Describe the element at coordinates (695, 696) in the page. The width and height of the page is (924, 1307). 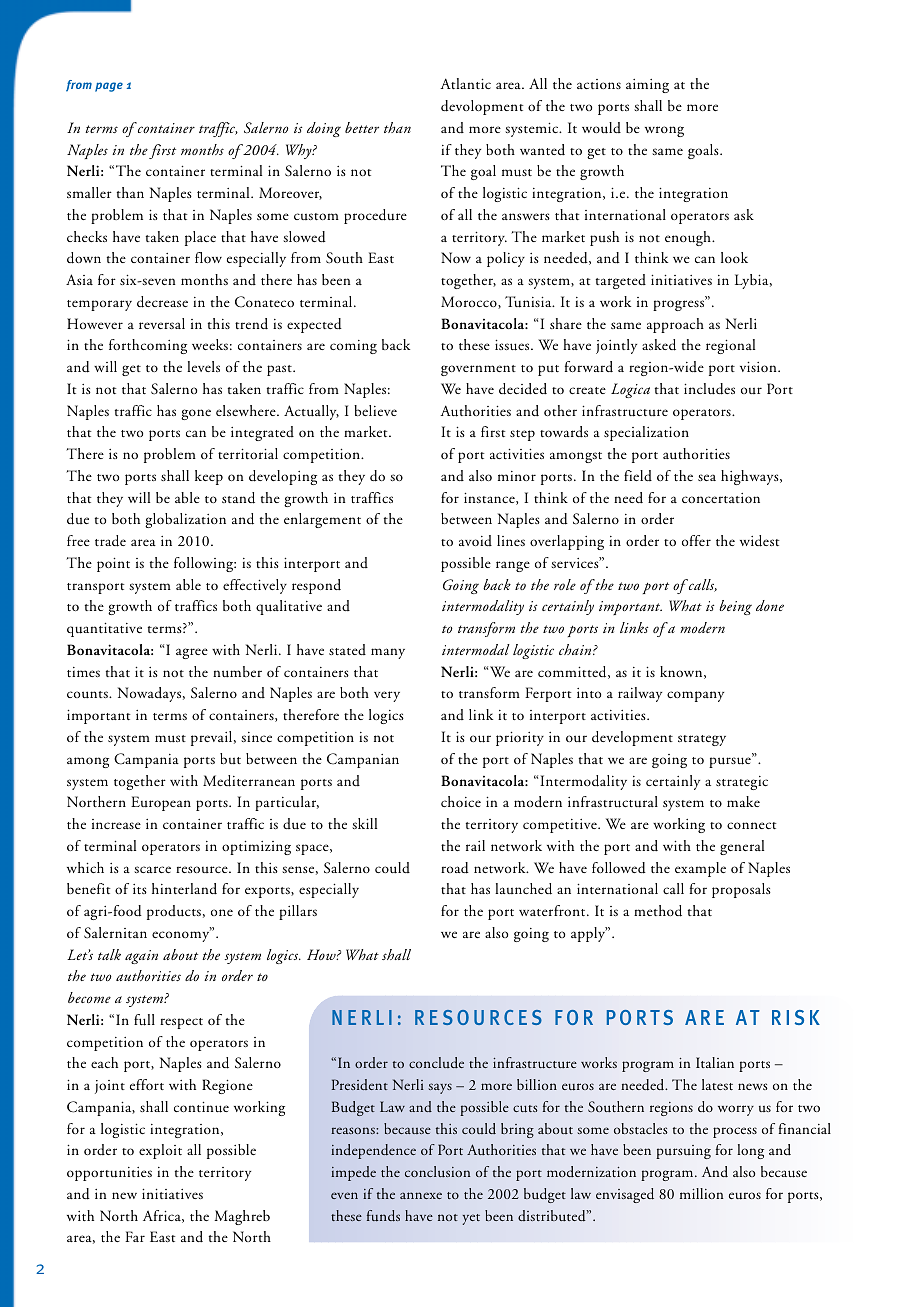
I see `company` at that location.
